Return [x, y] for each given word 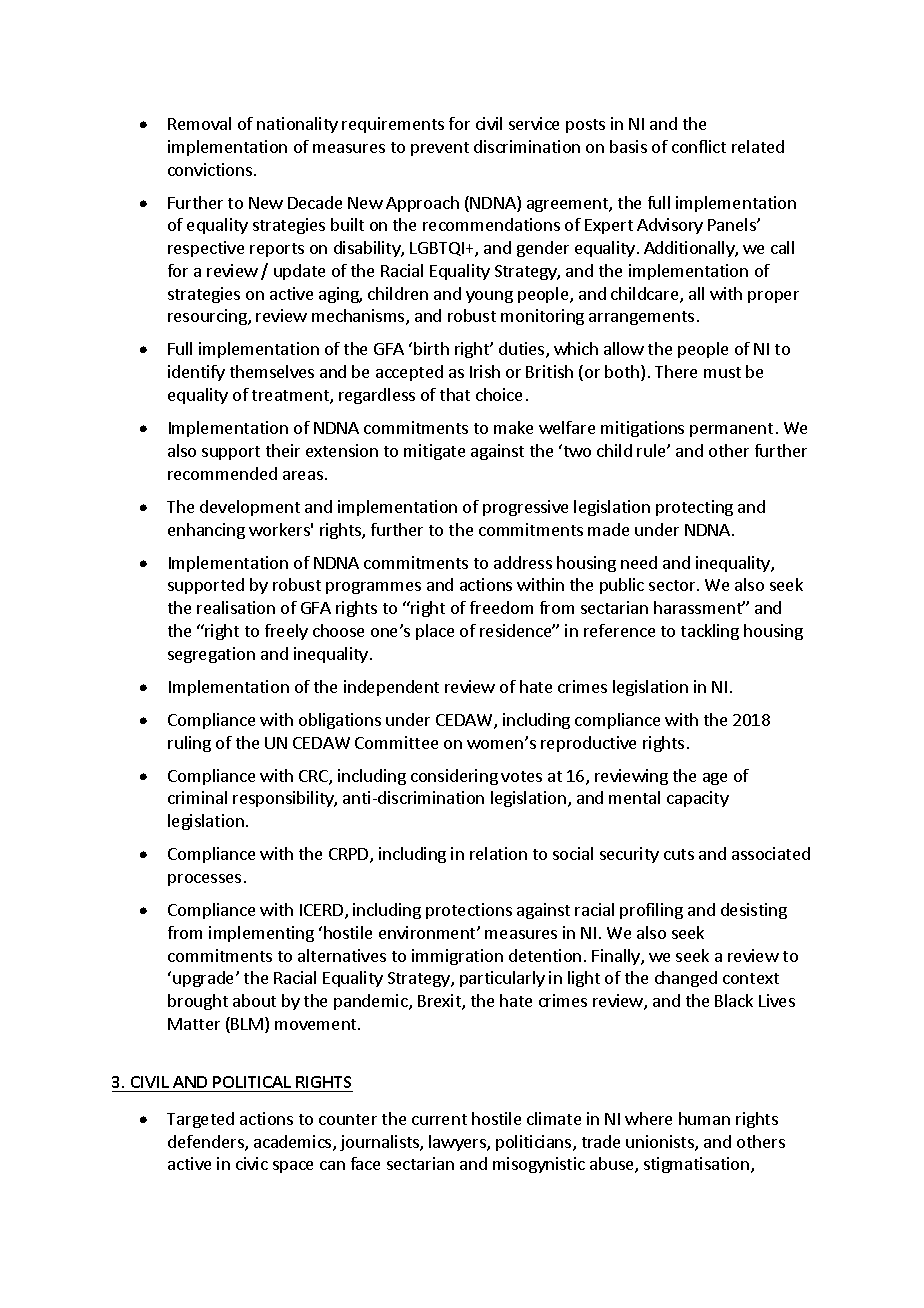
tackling [710, 632]
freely [286, 632]
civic [252, 1163]
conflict [699, 146]
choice [499, 394]
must [722, 372]
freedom [501, 607]
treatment [291, 397]
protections [469, 911]
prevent [440, 149]
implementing [261, 934]
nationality [297, 125]
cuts [679, 854]
